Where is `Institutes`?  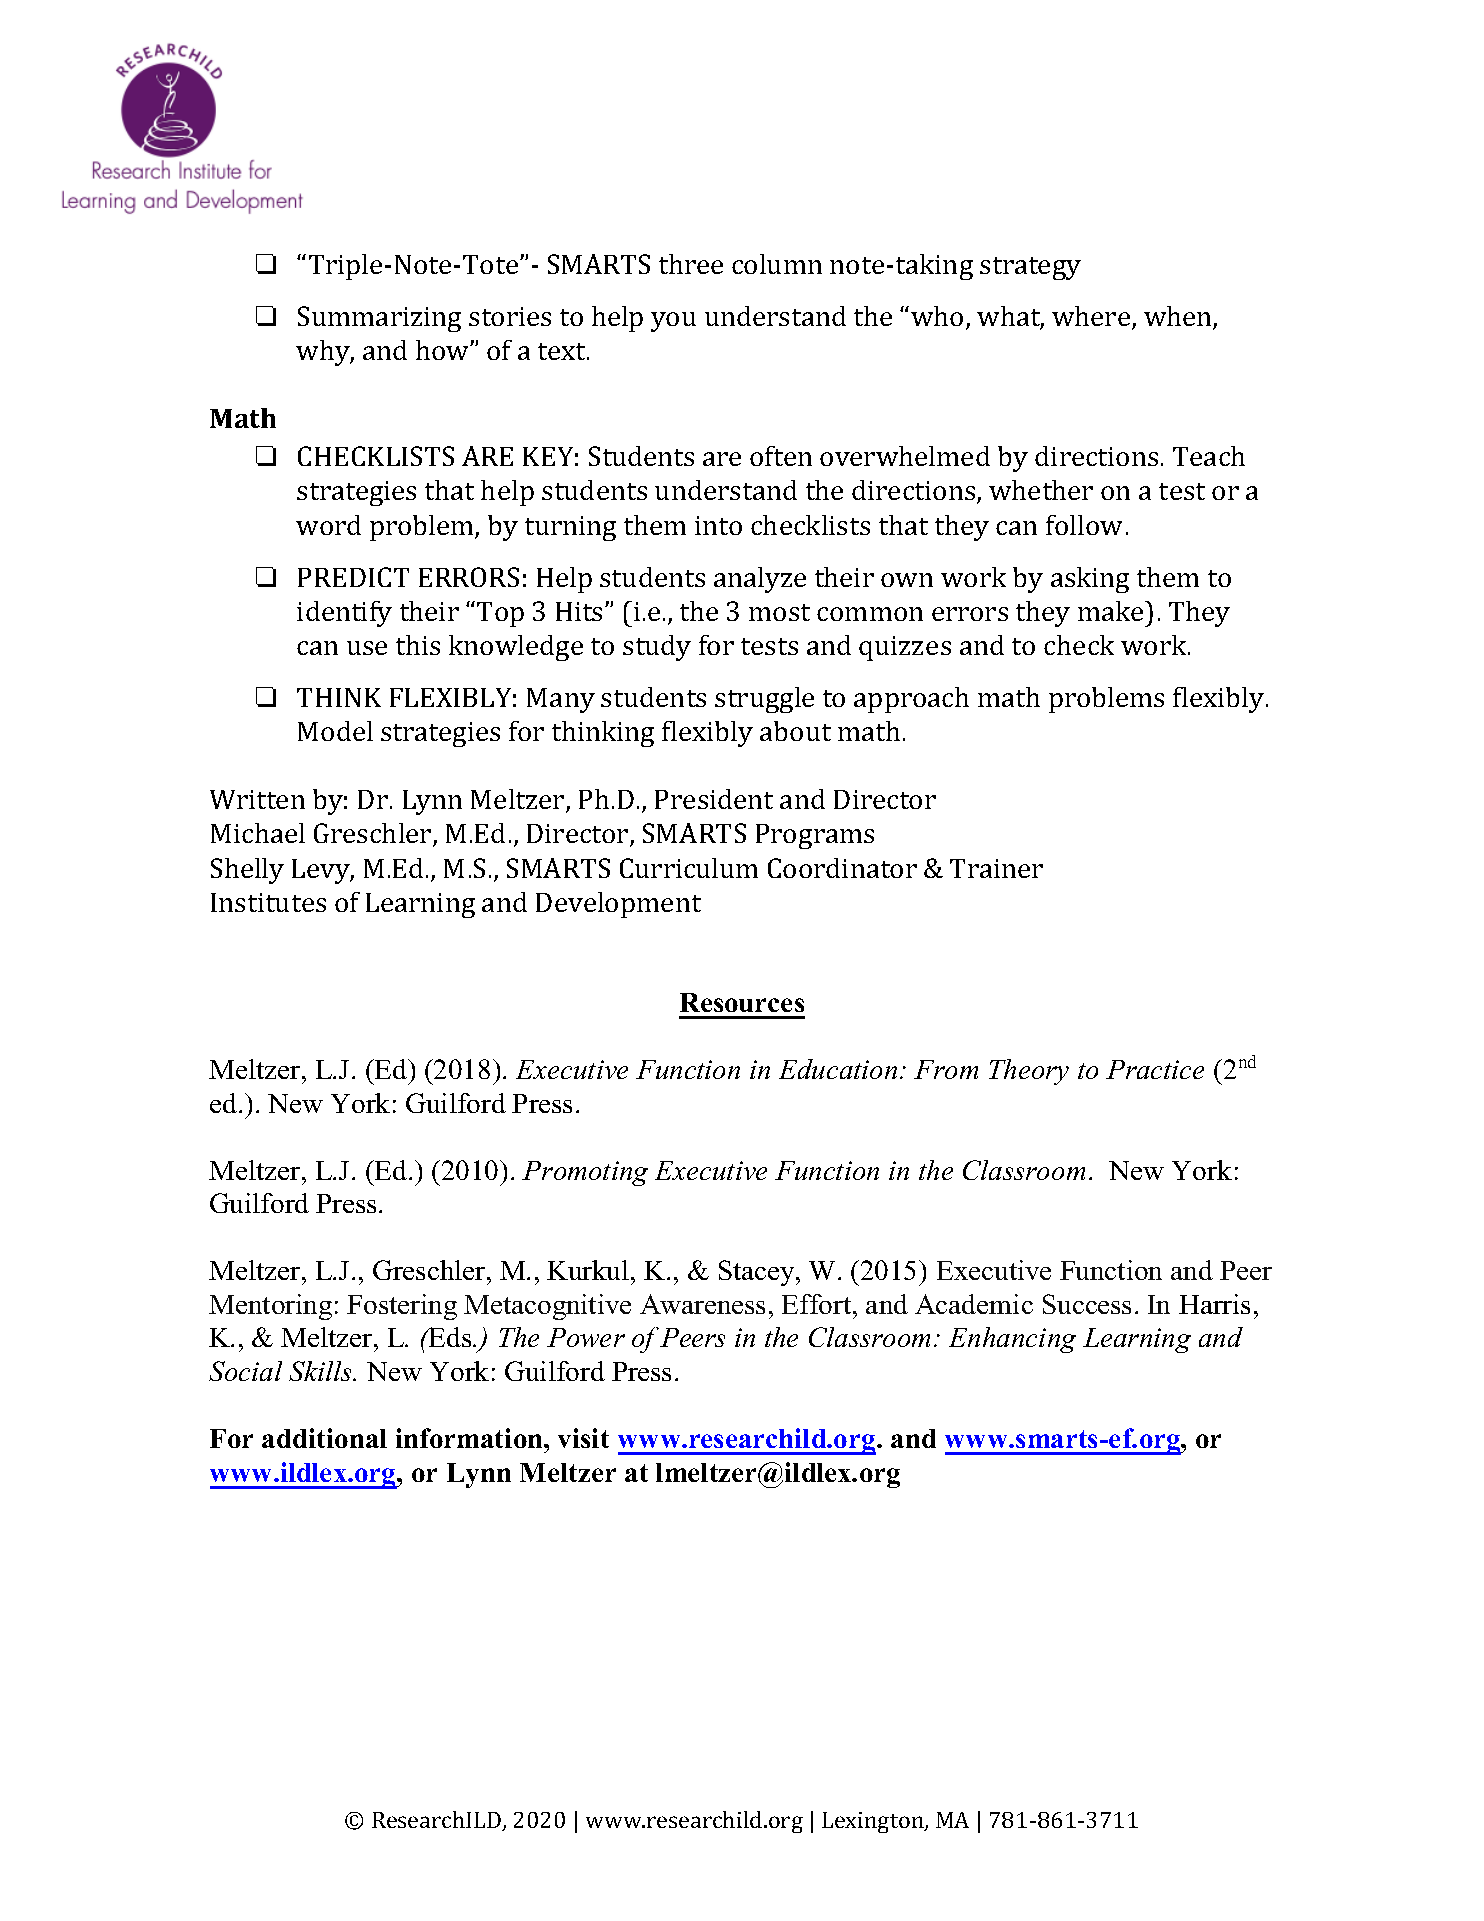
Institutes is located at coordinates (268, 902).
